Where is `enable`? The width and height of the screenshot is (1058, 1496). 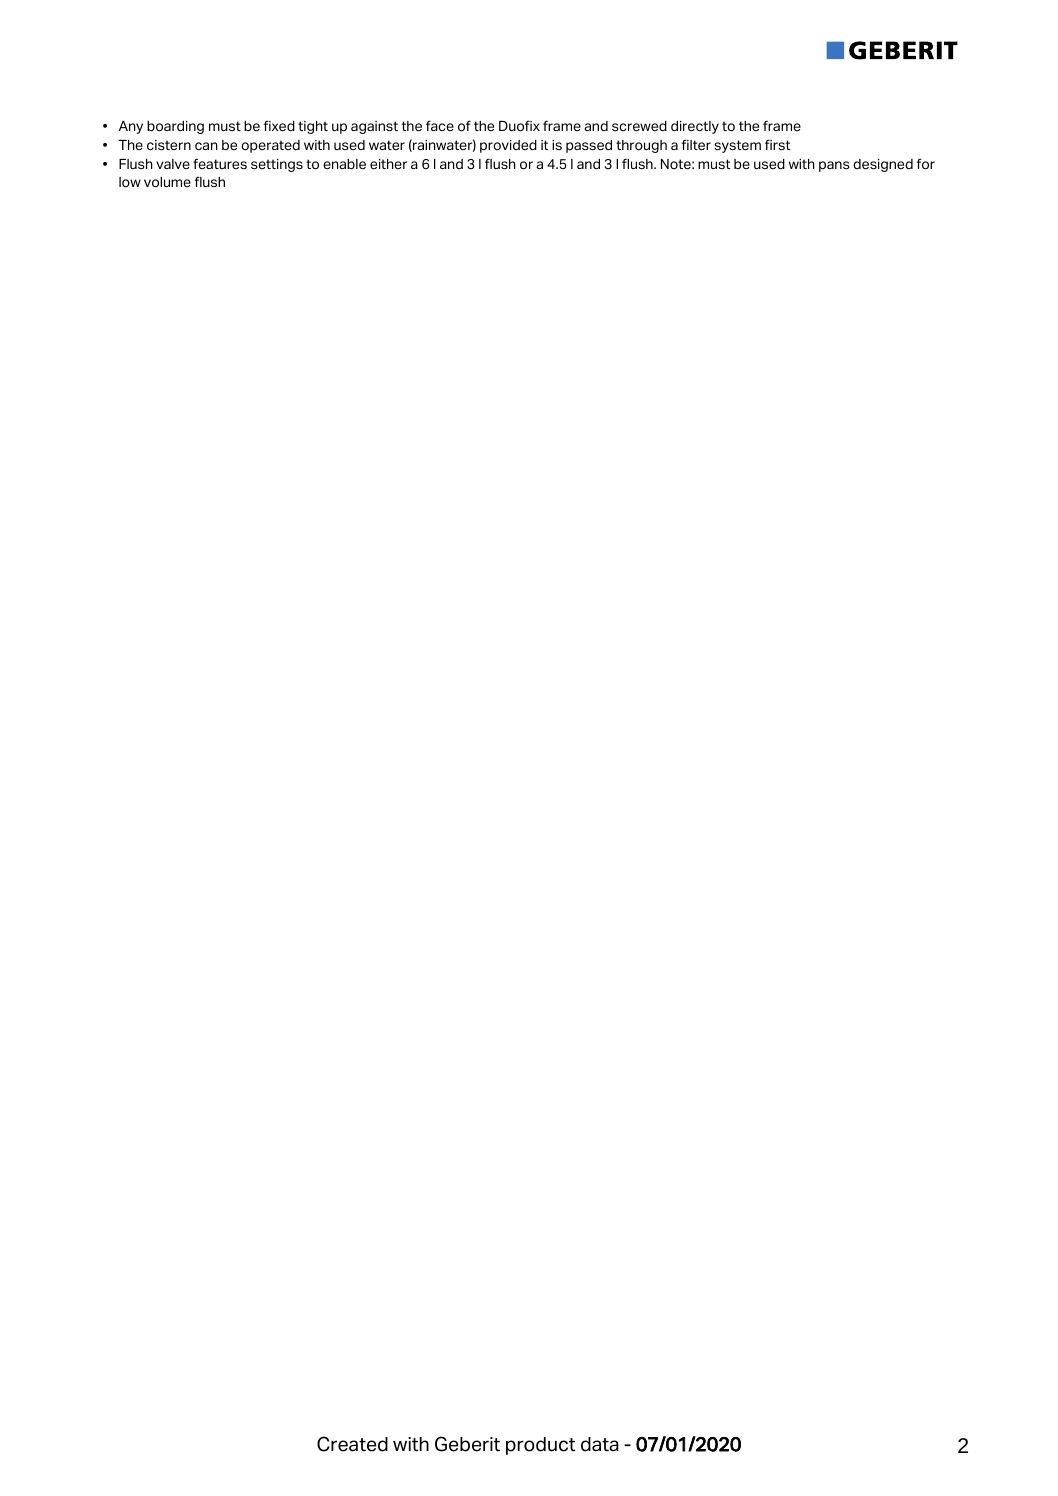 enable is located at coordinates (344, 164).
